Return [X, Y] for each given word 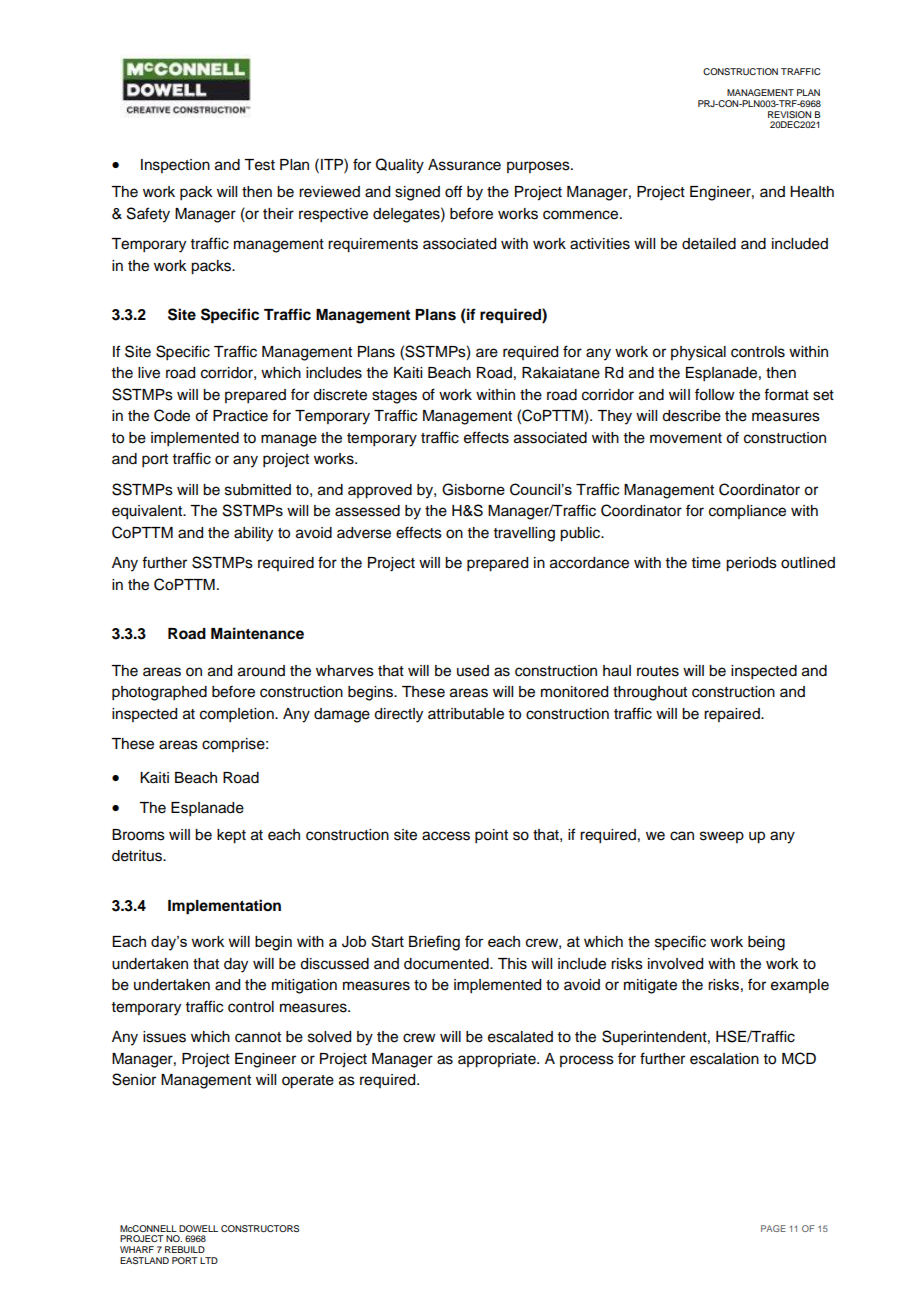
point [491, 836]
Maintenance [257, 633]
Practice [240, 416]
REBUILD [185, 1249]
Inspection [175, 166]
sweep [722, 837]
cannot [258, 1037]
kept [231, 836]
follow [715, 394]
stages [394, 397]
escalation [724, 1059]
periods [751, 564]
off [453, 191]
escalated [520, 1037]
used [473, 671]
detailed [709, 244]
